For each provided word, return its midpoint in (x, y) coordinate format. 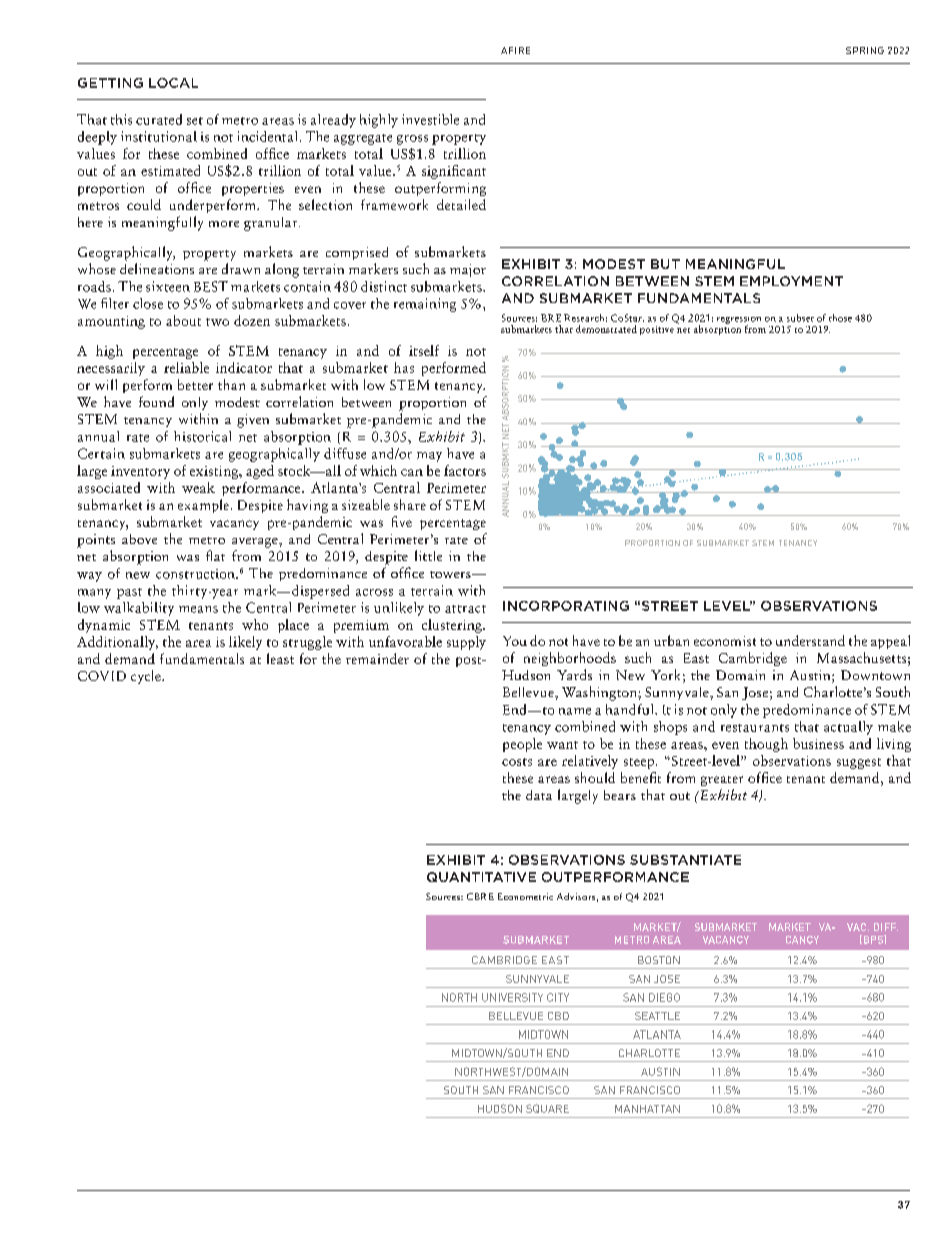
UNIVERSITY (512, 997)
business (818, 743)
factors (465, 470)
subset (800, 318)
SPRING (865, 50)
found (156, 401)
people (522, 745)
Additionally (117, 643)
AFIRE (515, 50)
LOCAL (173, 83)
